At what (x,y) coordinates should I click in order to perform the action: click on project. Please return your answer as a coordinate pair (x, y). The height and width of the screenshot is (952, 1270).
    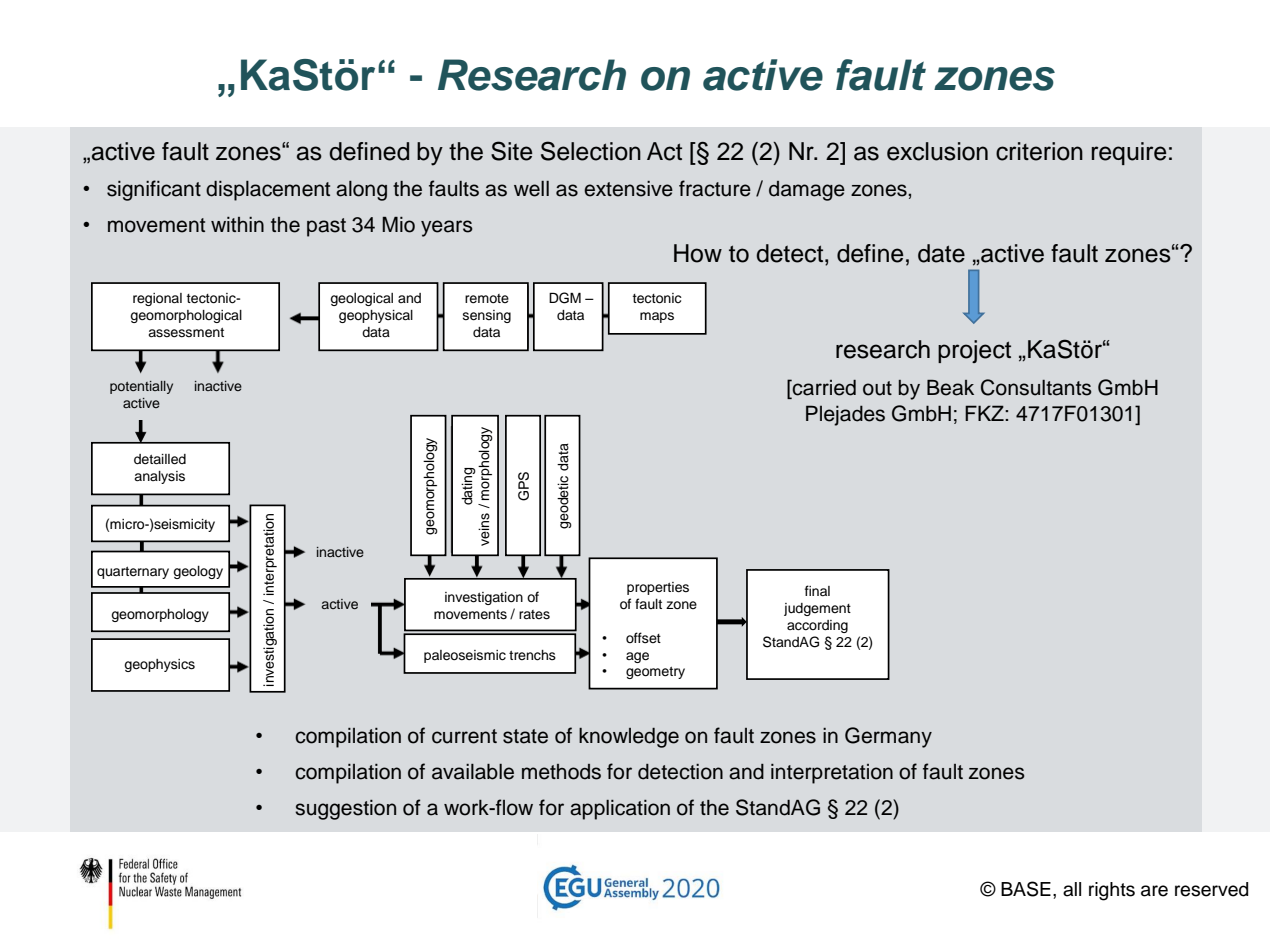
    Looking at the image, I should click on (974, 351).
